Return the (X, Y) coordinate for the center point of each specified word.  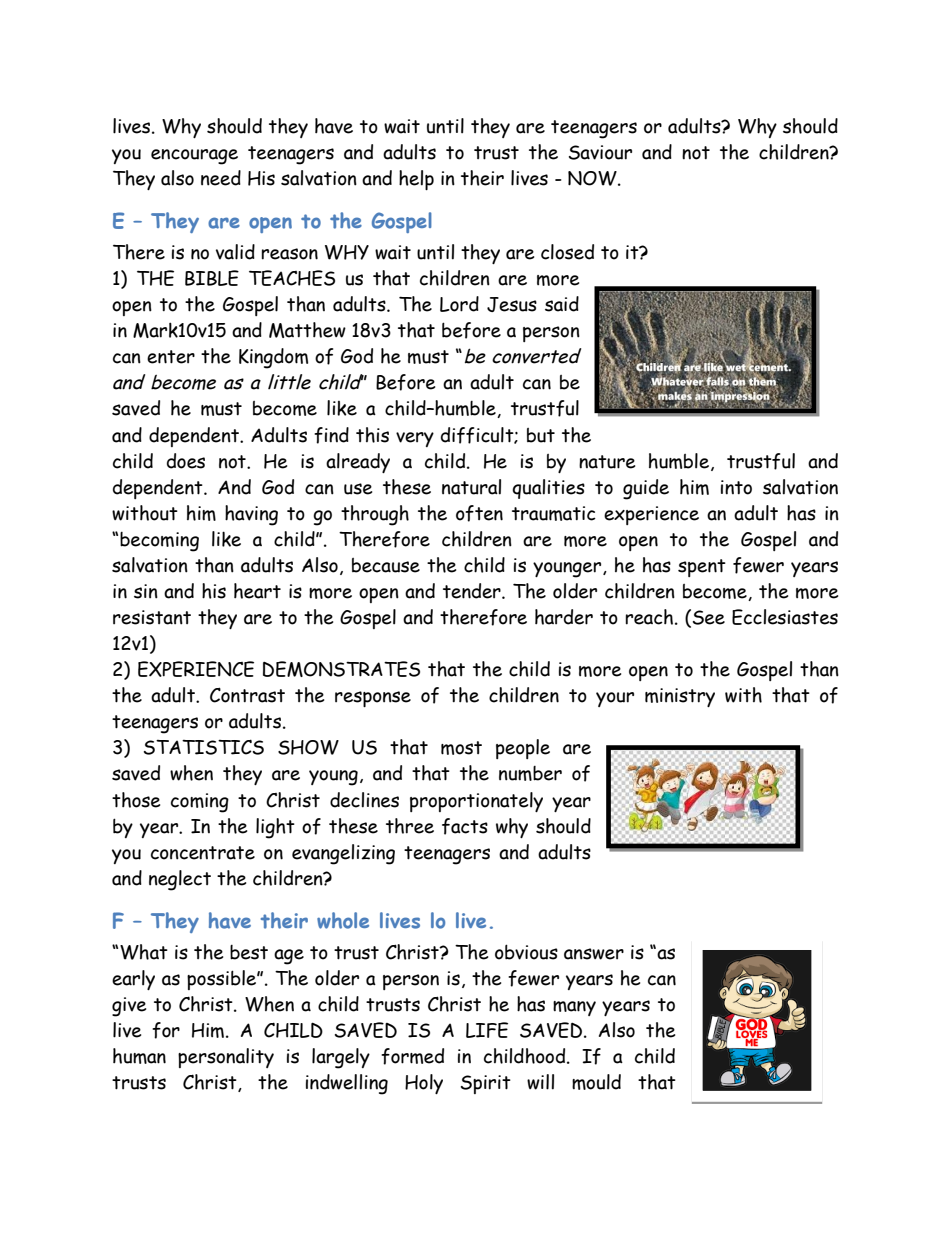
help (416, 180)
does (186, 461)
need (221, 178)
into (736, 487)
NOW (593, 178)
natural (471, 487)
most (461, 748)
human (139, 1056)
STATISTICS (204, 747)
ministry (680, 697)
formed (412, 1056)
